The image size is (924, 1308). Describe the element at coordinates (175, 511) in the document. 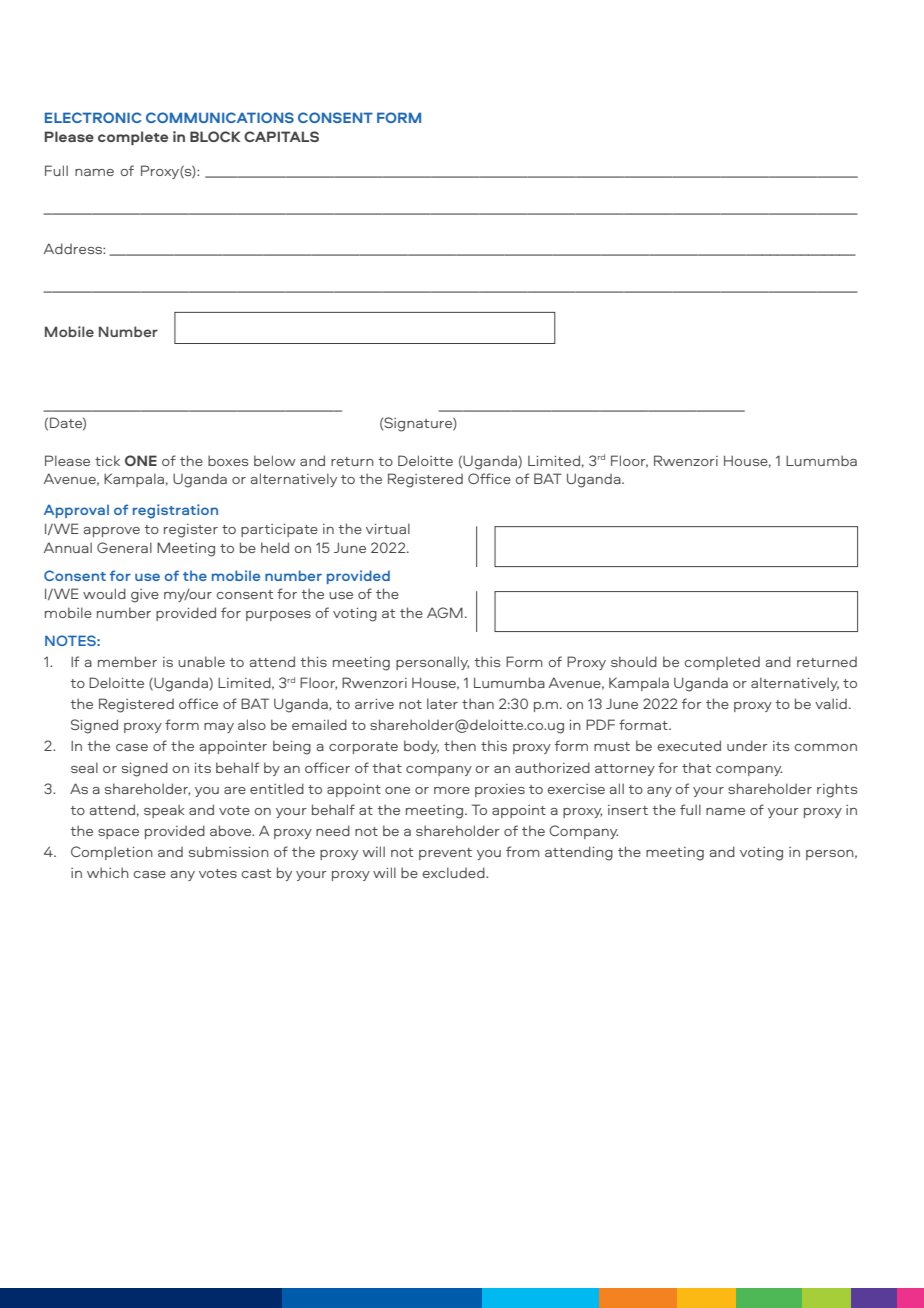

I see `registration` at that location.
